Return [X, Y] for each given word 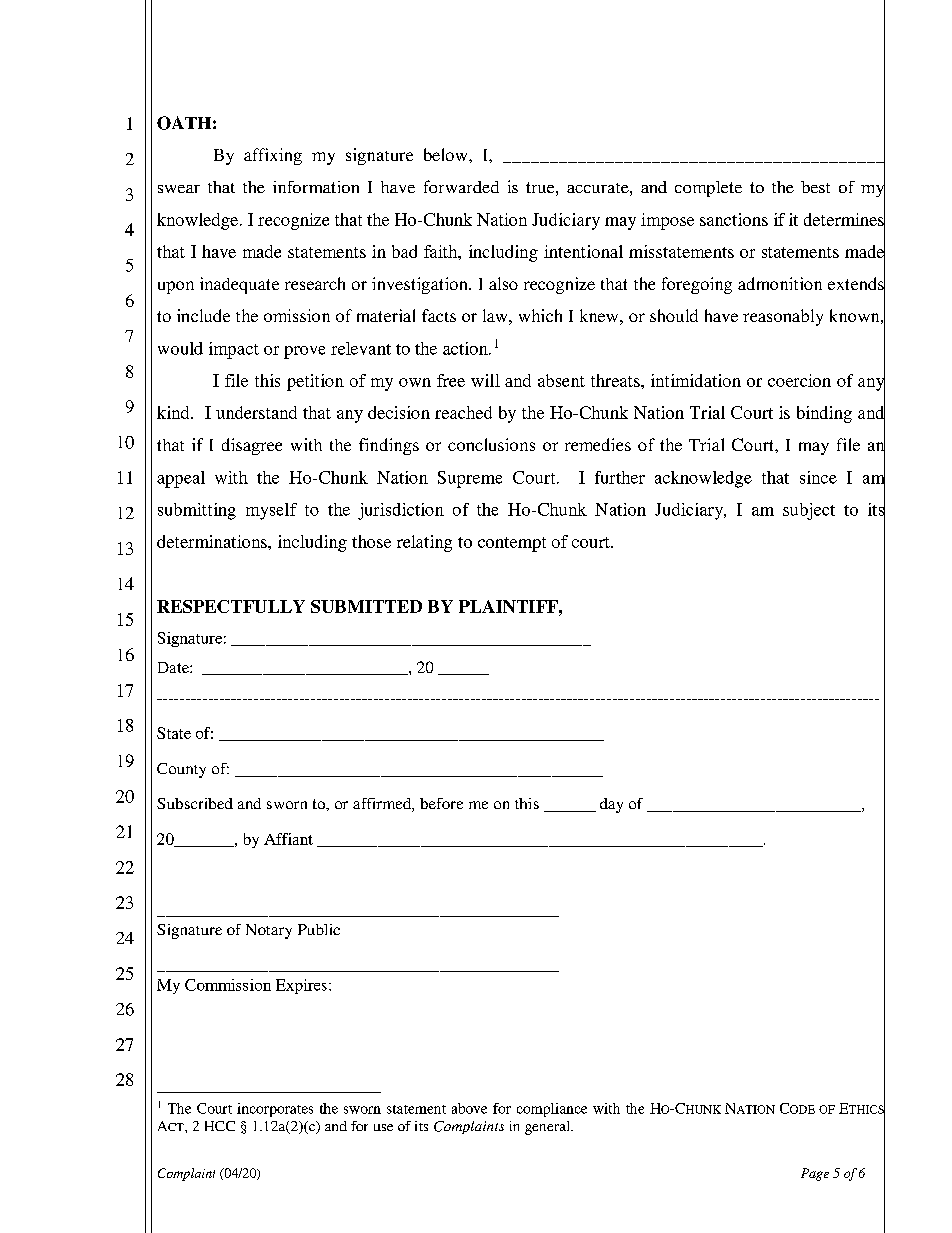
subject [809, 511]
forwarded [461, 186]
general [548, 1128]
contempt [512, 544]
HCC [220, 1126]
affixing [273, 156]
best [815, 187]
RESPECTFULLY [231, 606]
